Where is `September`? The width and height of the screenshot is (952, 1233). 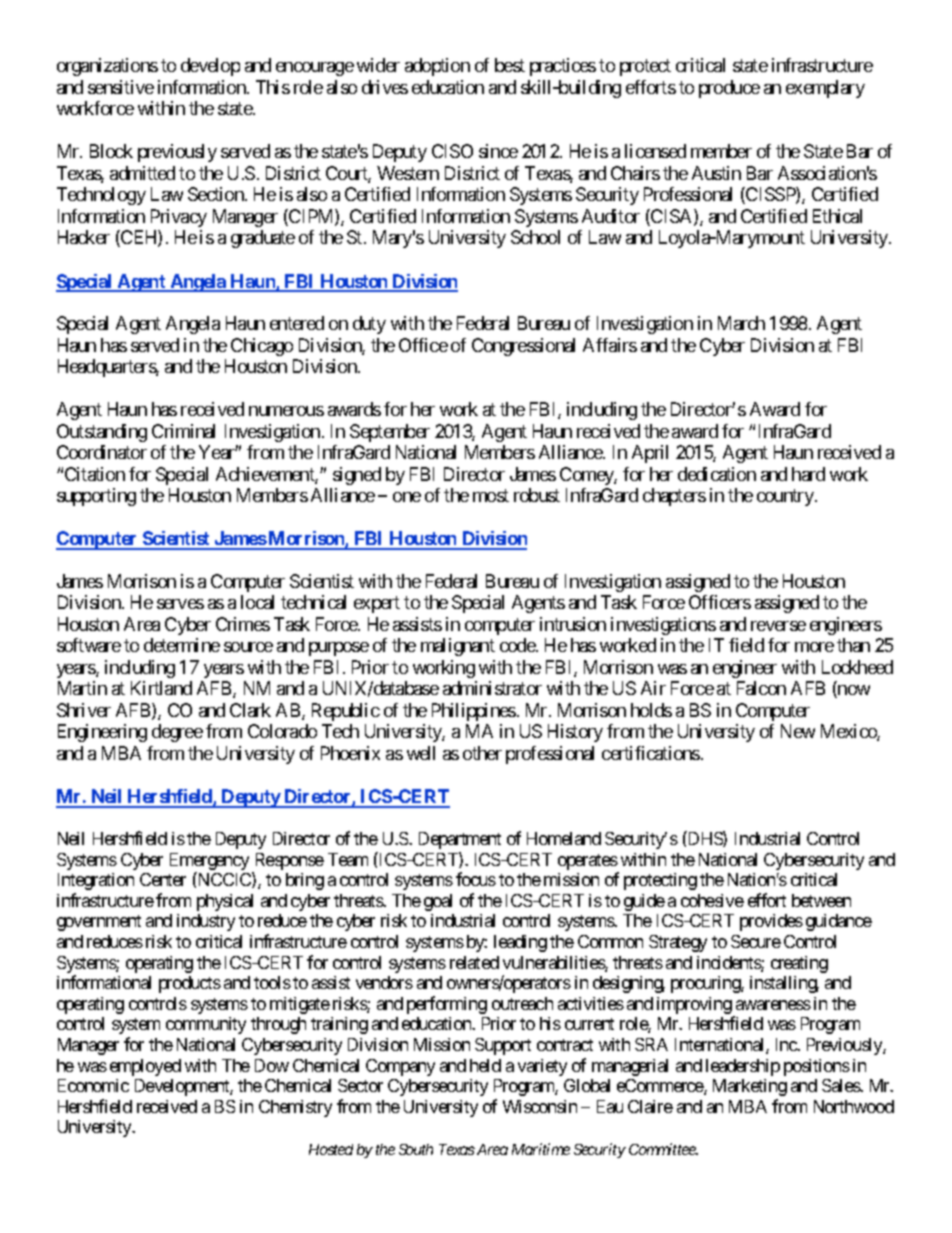
September is located at coordinates (390, 433).
